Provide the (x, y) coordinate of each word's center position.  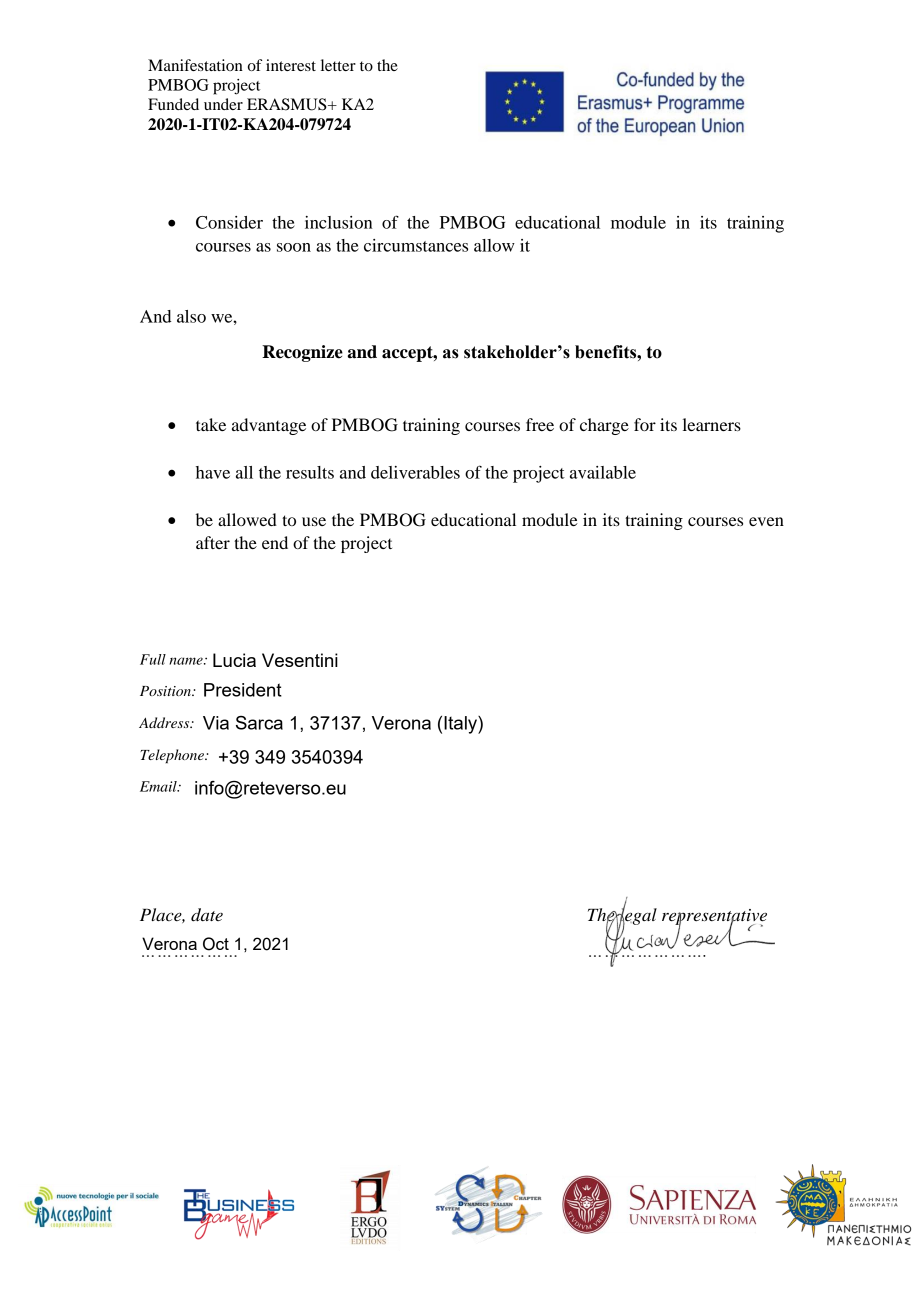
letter (338, 65)
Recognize (302, 353)
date (207, 915)
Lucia (234, 660)
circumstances (416, 245)
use (314, 521)
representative (714, 918)
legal (637, 916)
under (223, 104)
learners (712, 424)
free (540, 424)
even (766, 521)
